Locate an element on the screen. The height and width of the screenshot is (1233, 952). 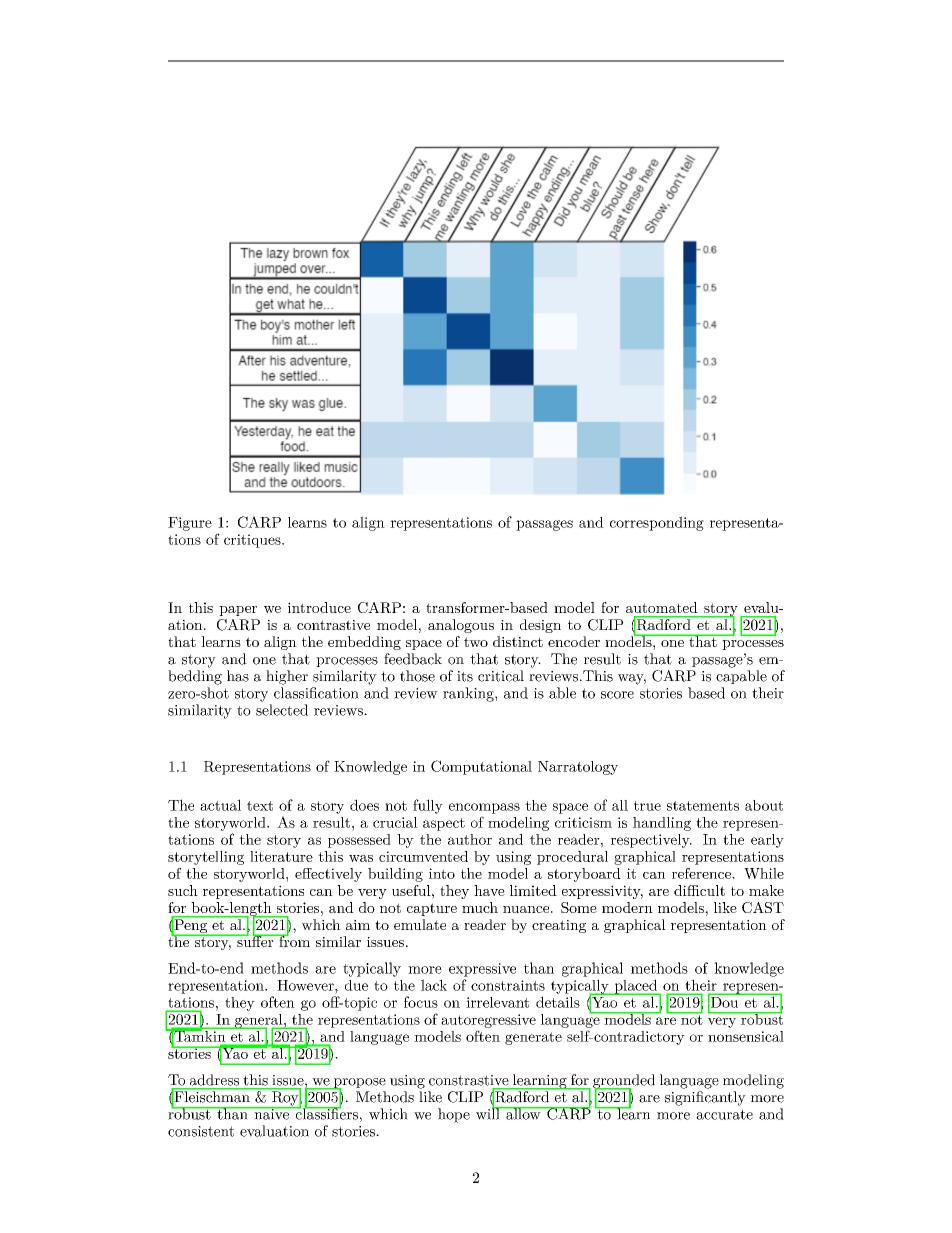
corresponding is located at coordinates (657, 523).
